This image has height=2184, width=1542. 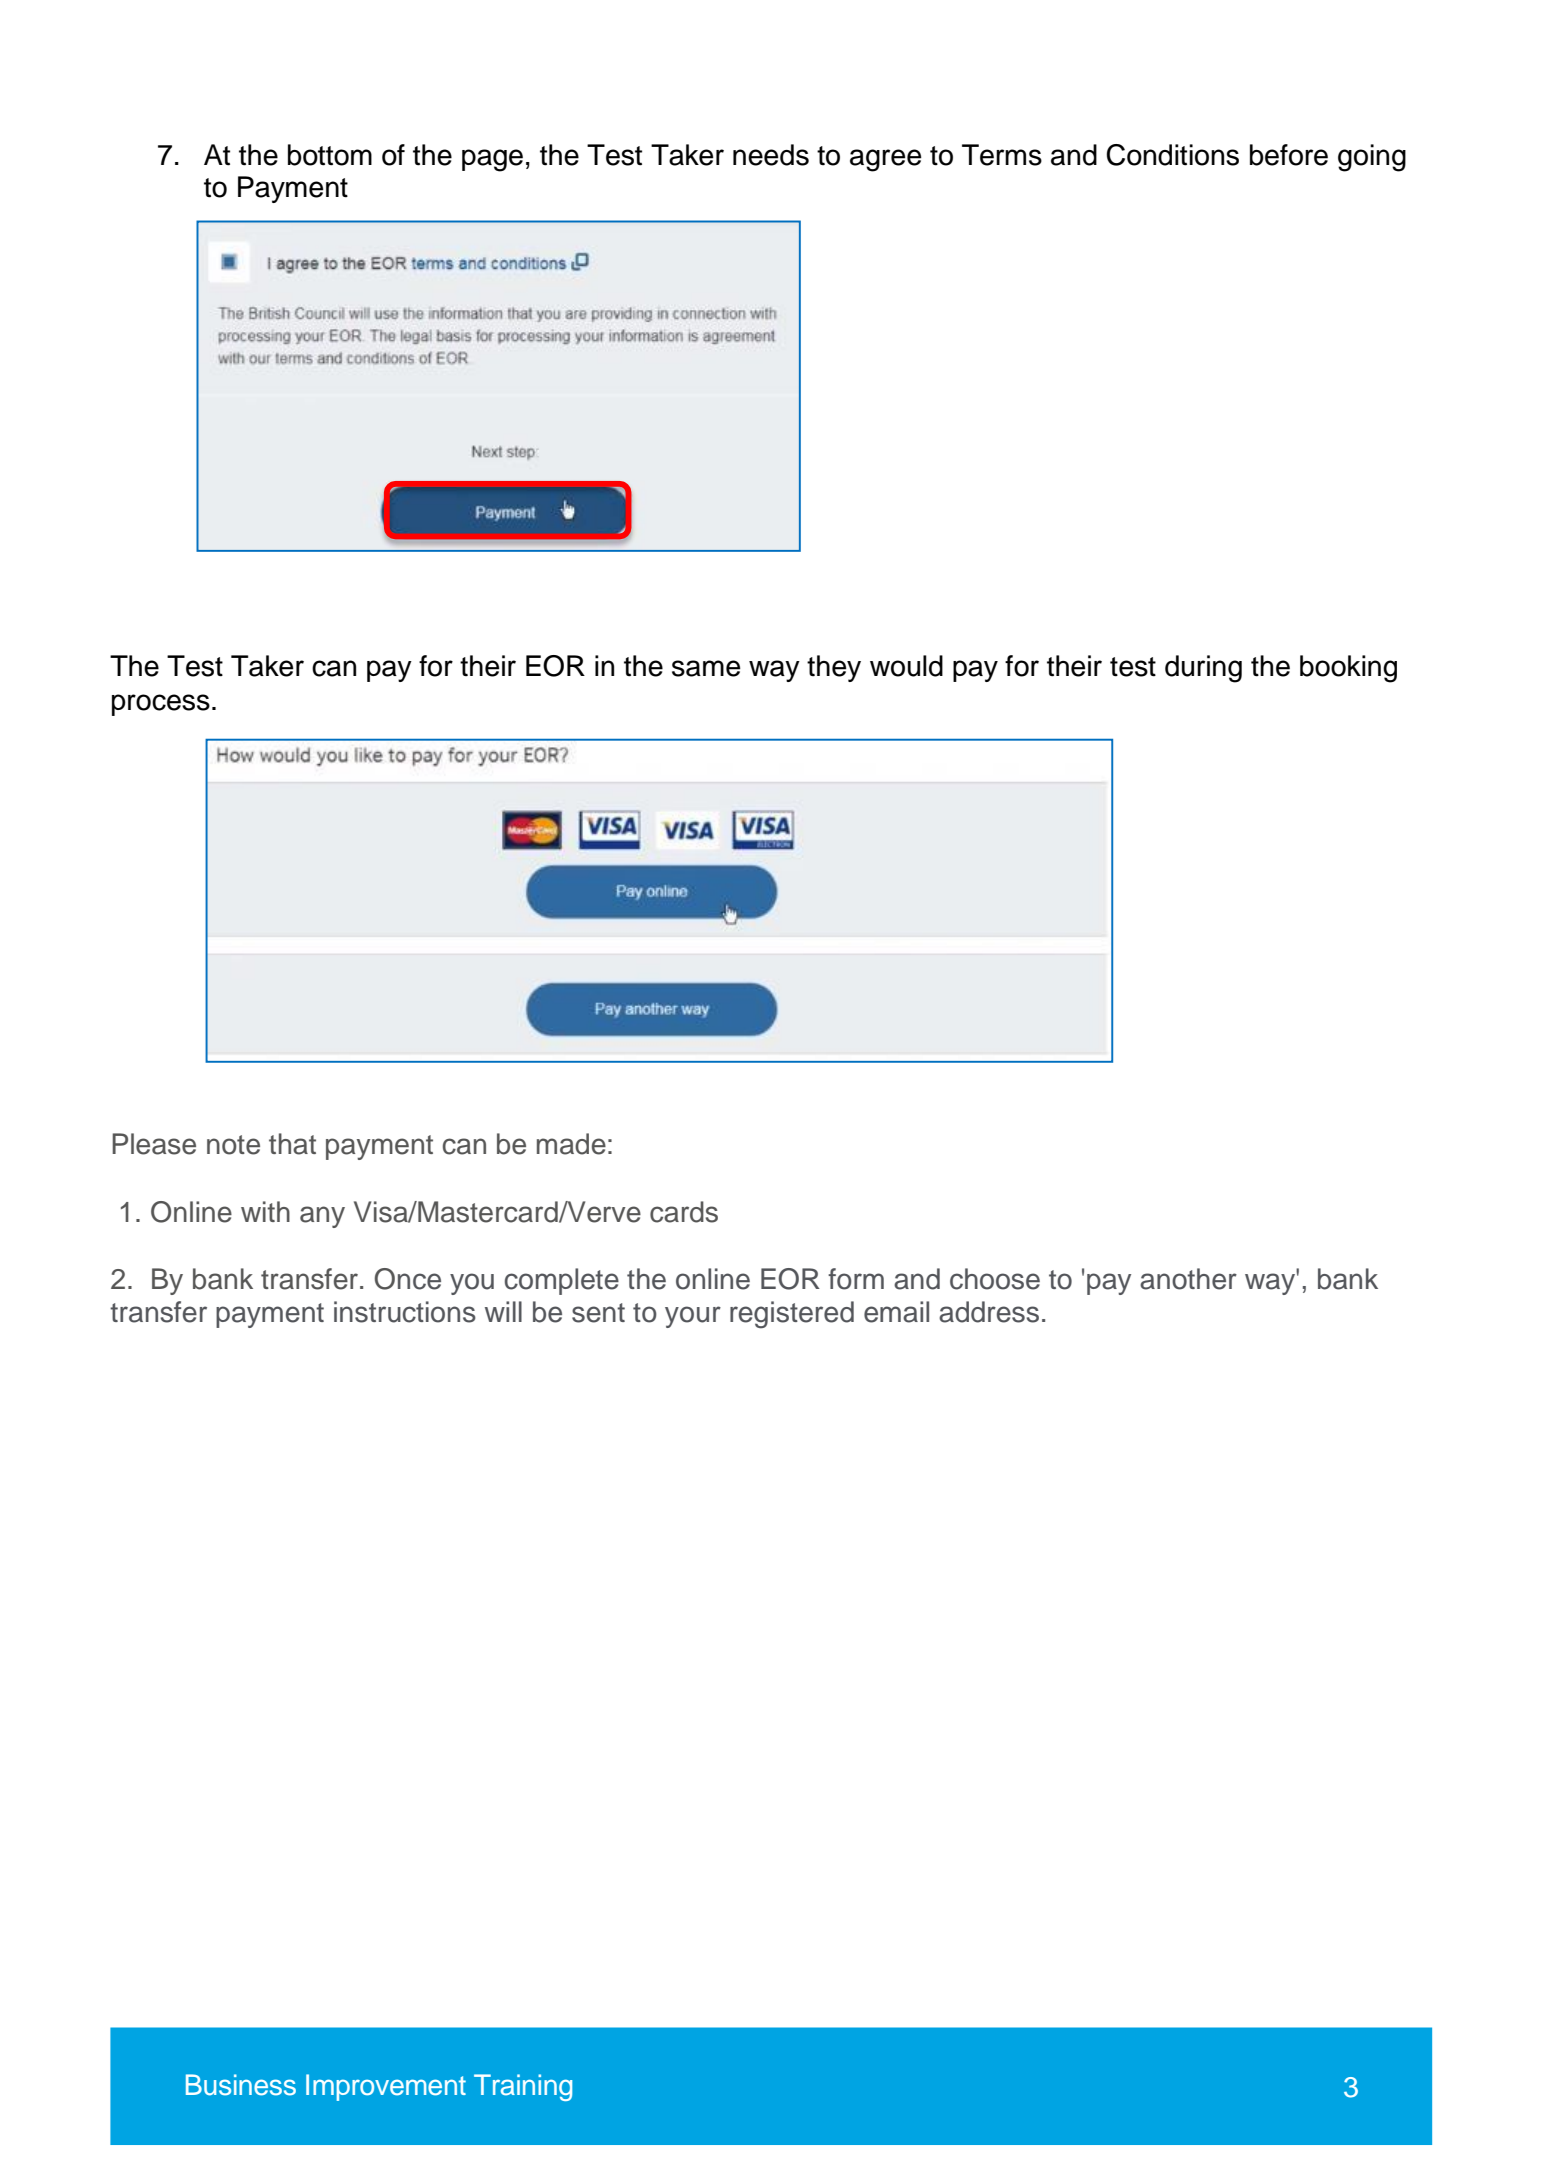 I want to click on process, so click(x=161, y=705).
